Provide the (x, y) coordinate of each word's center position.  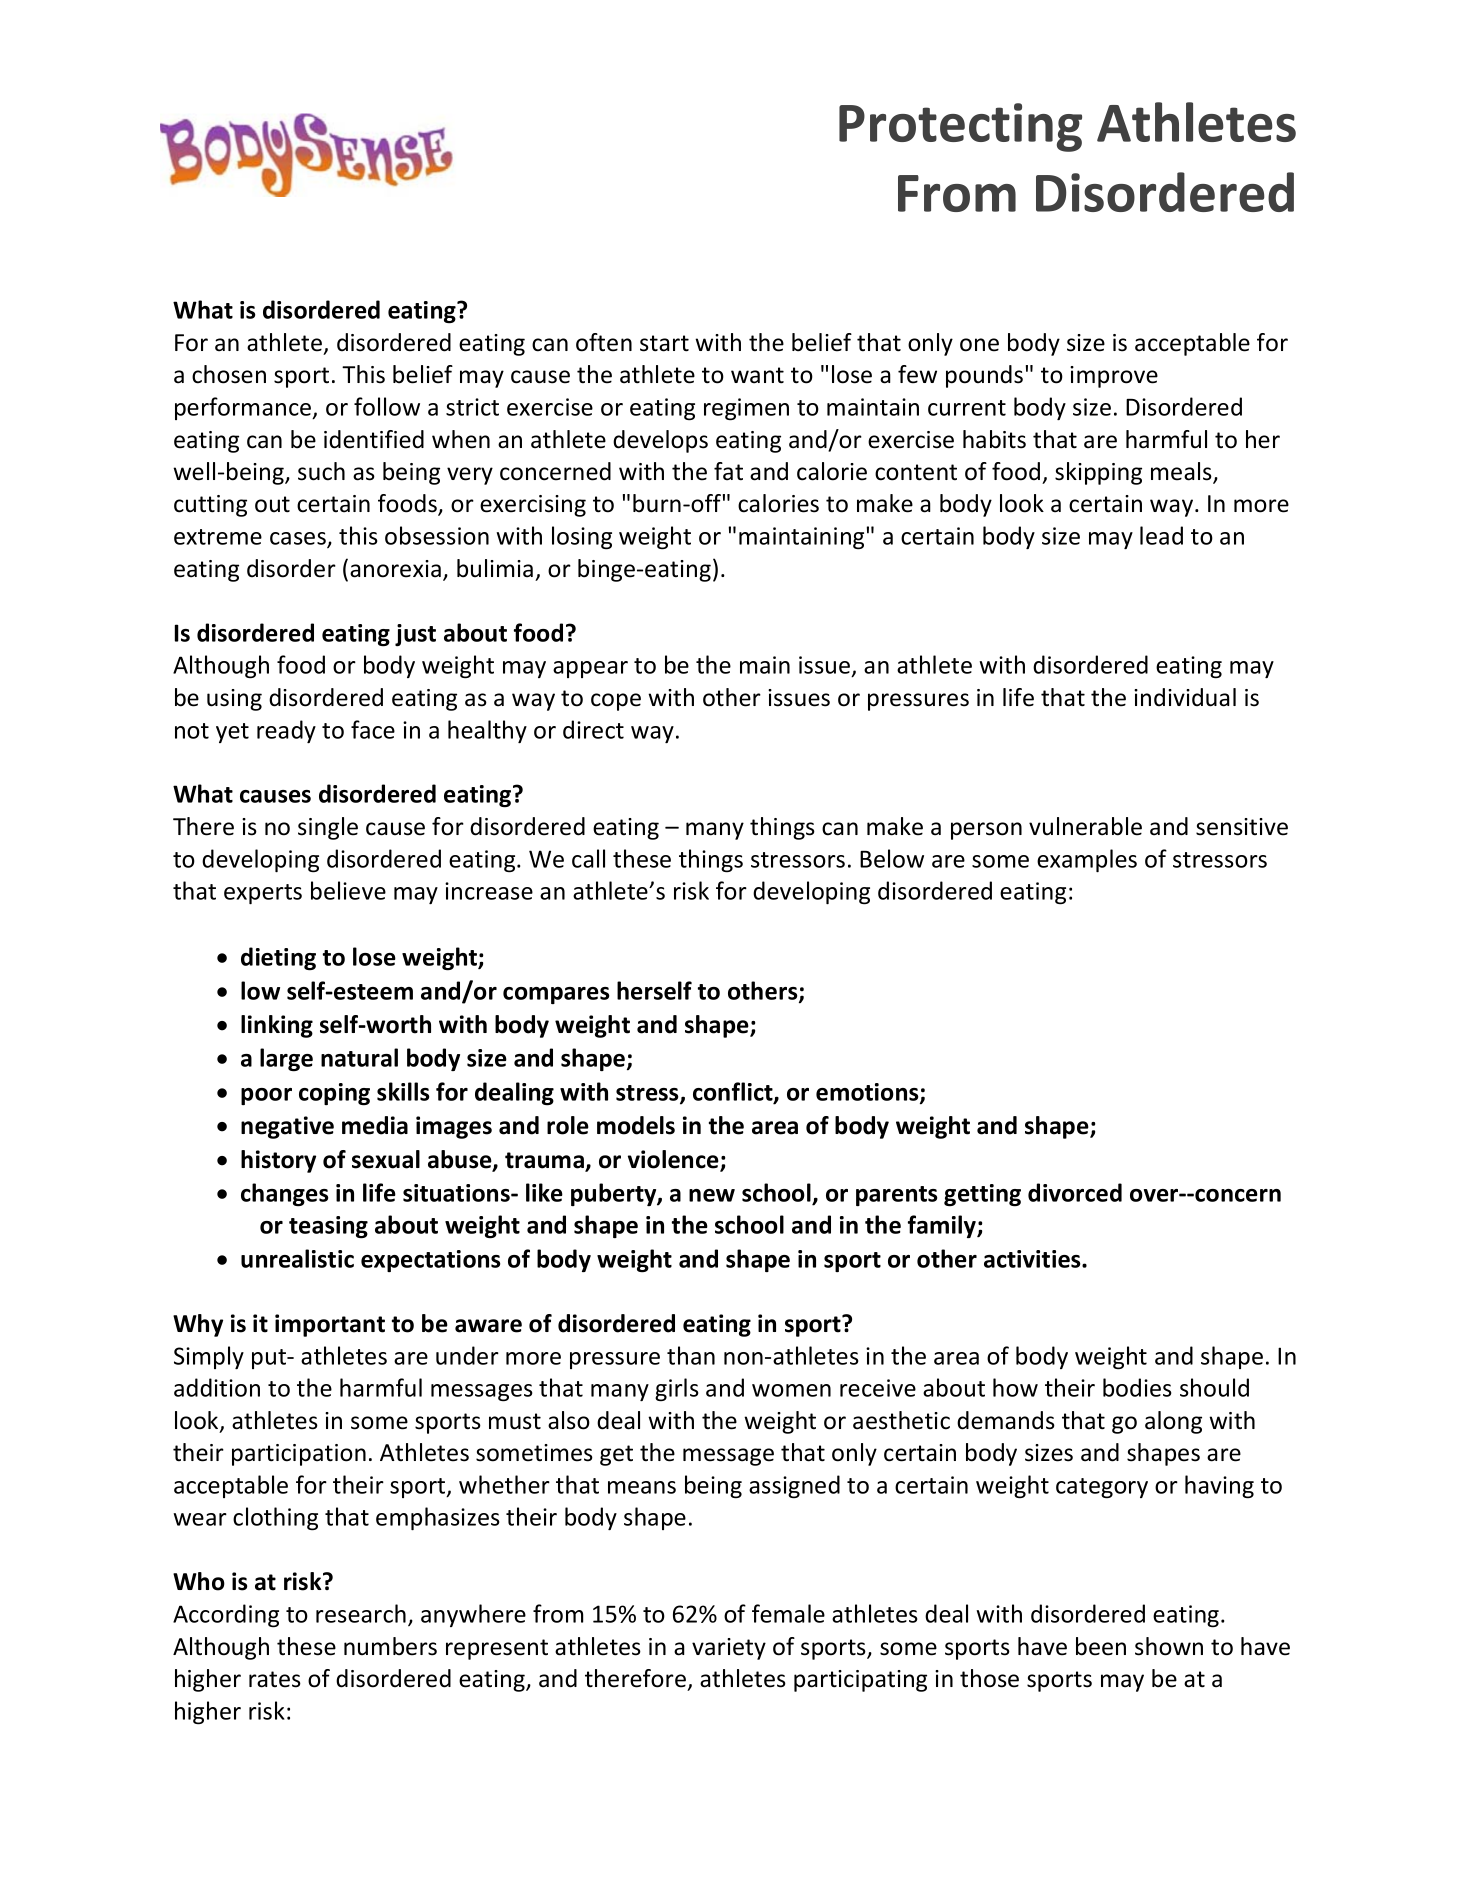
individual (1185, 697)
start (664, 343)
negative (287, 1127)
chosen (229, 374)
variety (729, 1649)
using (234, 700)
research (361, 1613)
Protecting (960, 127)
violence (674, 1160)
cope (616, 702)
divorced (1075, 1192)
